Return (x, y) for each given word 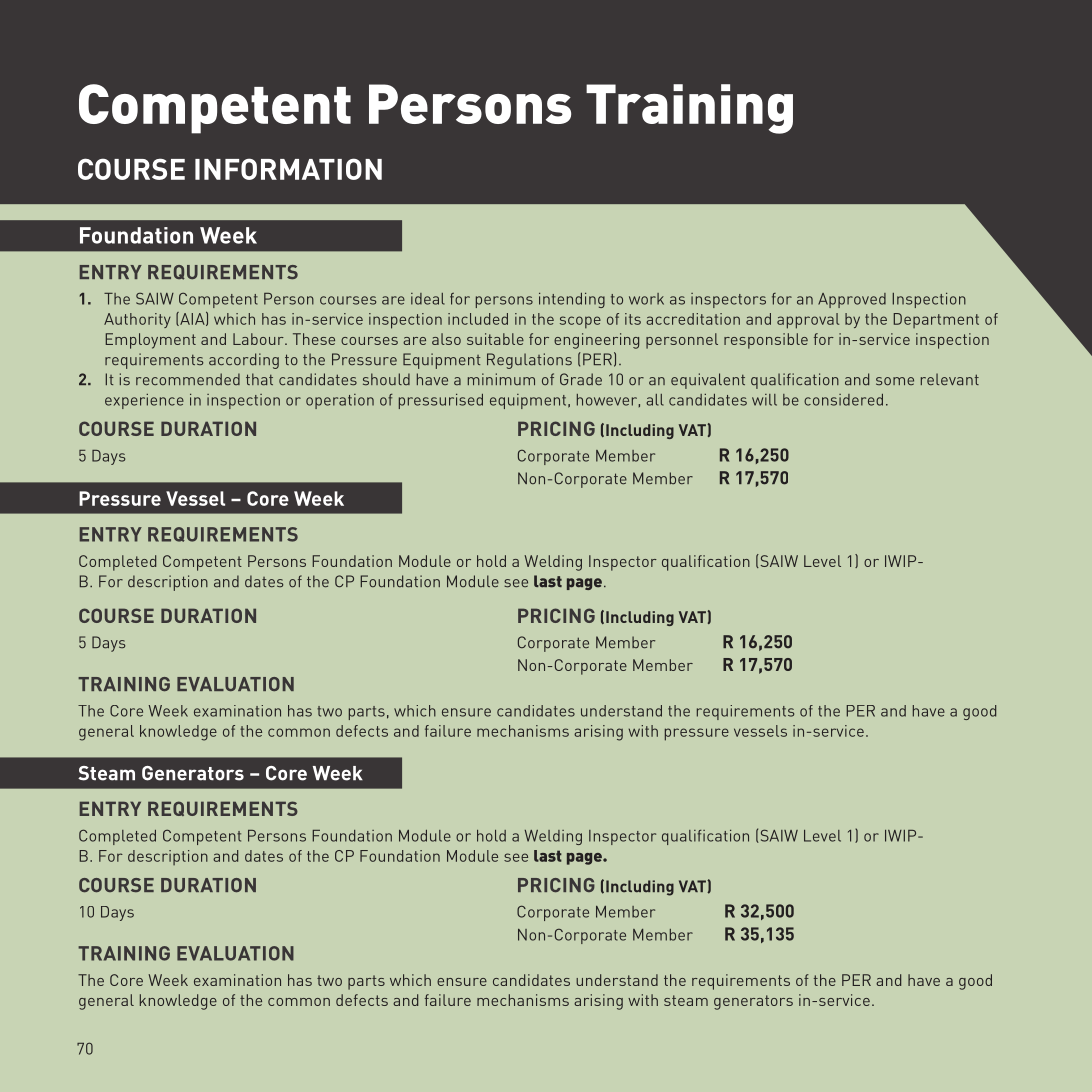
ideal (428, 299)
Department (936, 320)
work (646, 299)
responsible (766, 341)
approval (808, 321)
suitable (495, 339)
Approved (852, 300)
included (478, 319)
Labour (259, 339)
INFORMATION (288, 169)
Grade (581, 379)
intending (572, 300)
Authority (137, 320)
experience (144, 401)
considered (843, 400)
